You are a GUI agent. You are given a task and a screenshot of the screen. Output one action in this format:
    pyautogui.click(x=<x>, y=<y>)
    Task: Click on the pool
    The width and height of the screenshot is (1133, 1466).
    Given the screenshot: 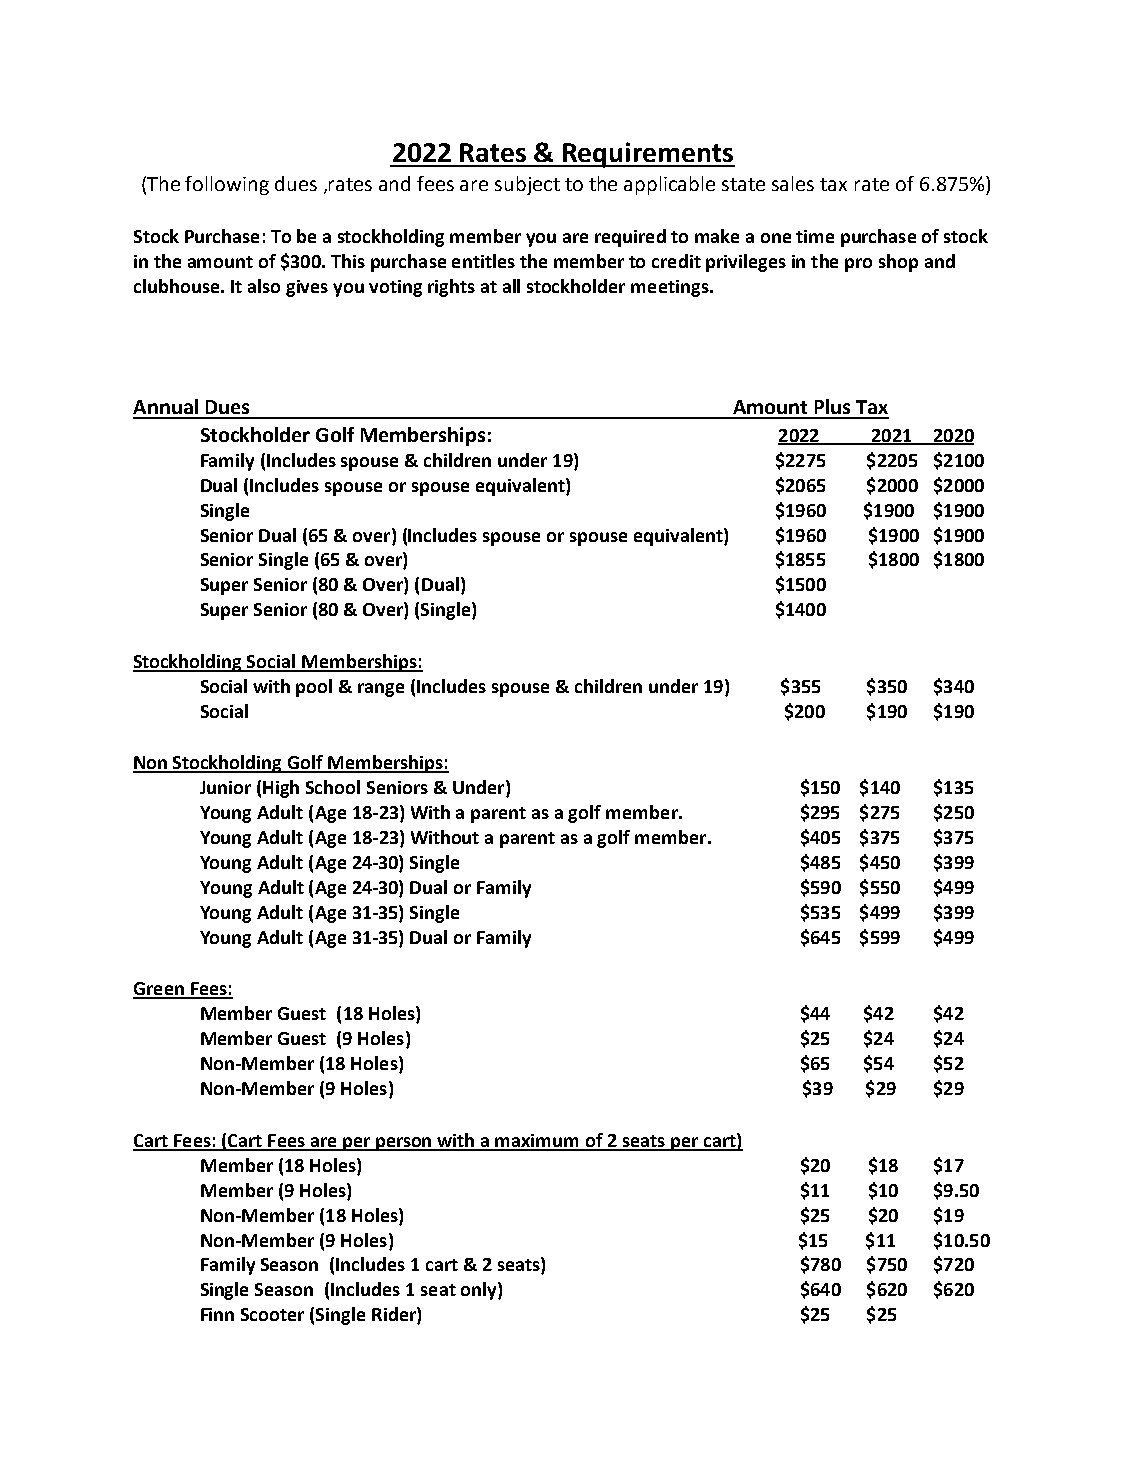 What is the action you would take?
    pyautogui.click(x=314, y=688)
